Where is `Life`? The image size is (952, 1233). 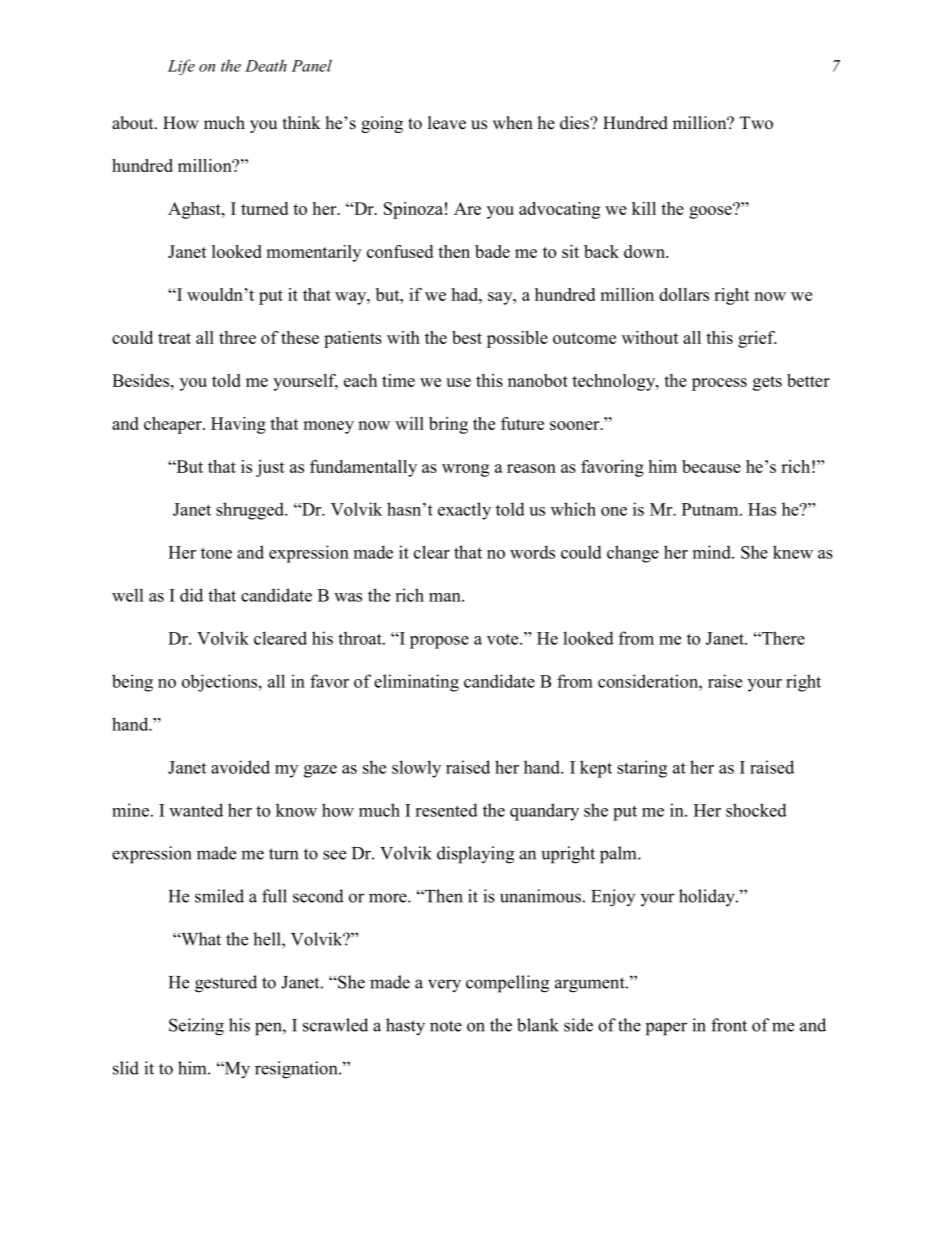
Life is located at coordinates (181, 67).
